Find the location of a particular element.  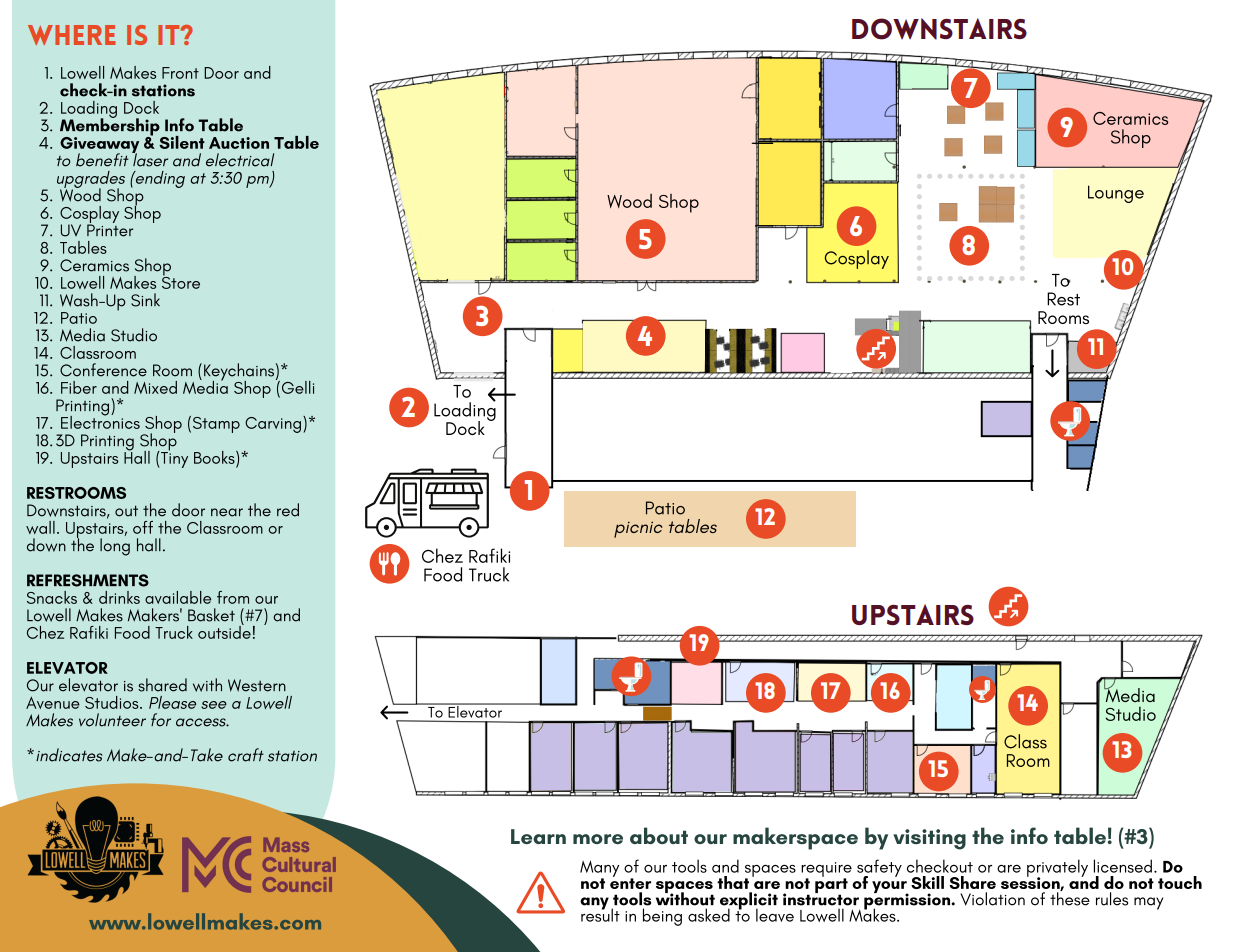

Auction is located at coordinates (239, 143).
